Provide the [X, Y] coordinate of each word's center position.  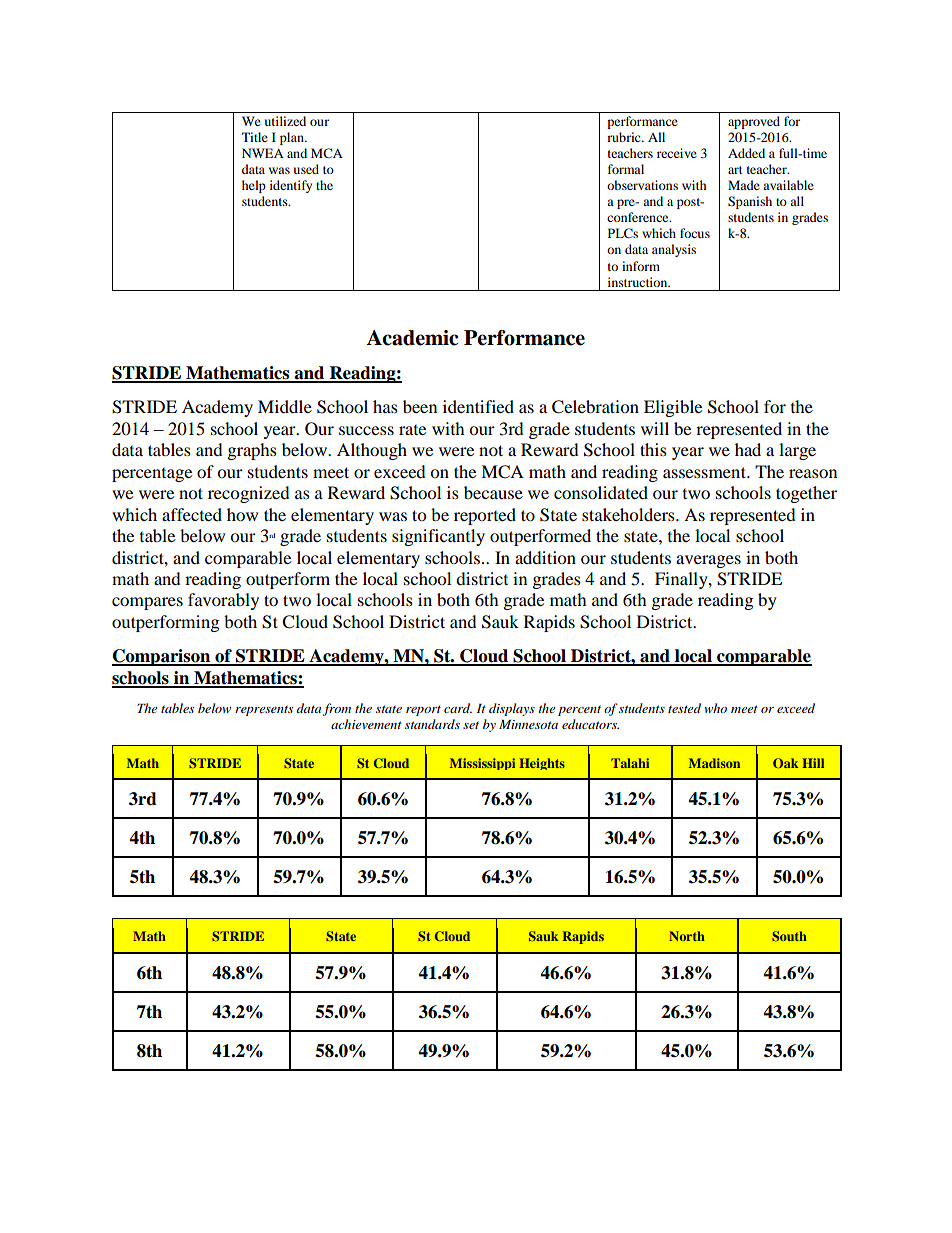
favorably [223, 601]
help [254, 186]
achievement [366, 724]
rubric [625, 137]
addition [545, 557]
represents [264, 710]
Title [255, 137]
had [748, 449]
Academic [412, 338]
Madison [714, 763]
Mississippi [482, 764]
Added [746, 153]
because [493, 492]
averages [708, 561]
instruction [639, 282]
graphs [252, 451]
